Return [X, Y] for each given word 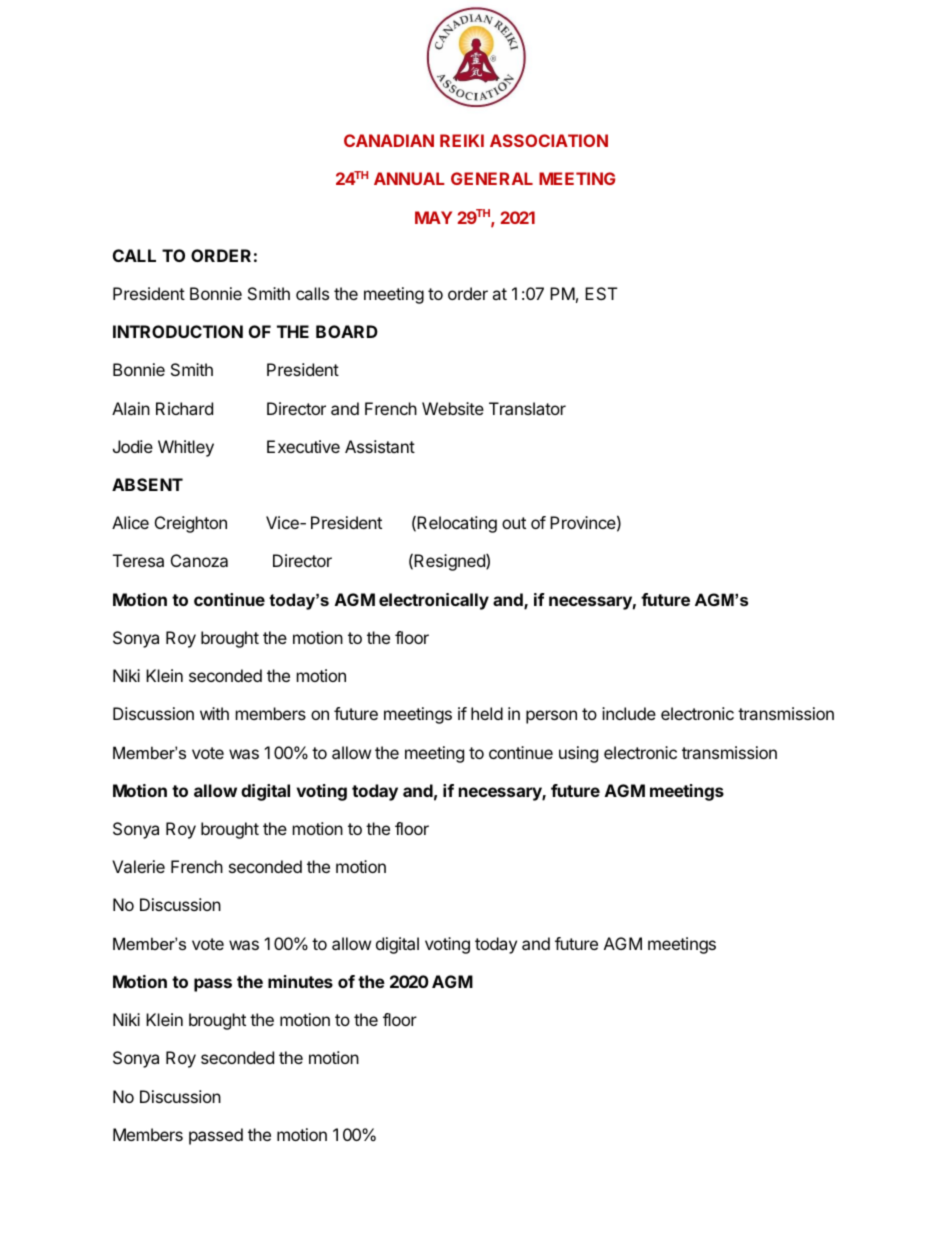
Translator [527, 408]
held [487, 713]
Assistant [380, 446]
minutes [300, 981]
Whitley [186, 448]
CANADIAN [389, 140]
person [551, 717]
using [578, 754]
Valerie [138, 866]
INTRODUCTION [178, 331]
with [214, 713]
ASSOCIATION [549, 140]
